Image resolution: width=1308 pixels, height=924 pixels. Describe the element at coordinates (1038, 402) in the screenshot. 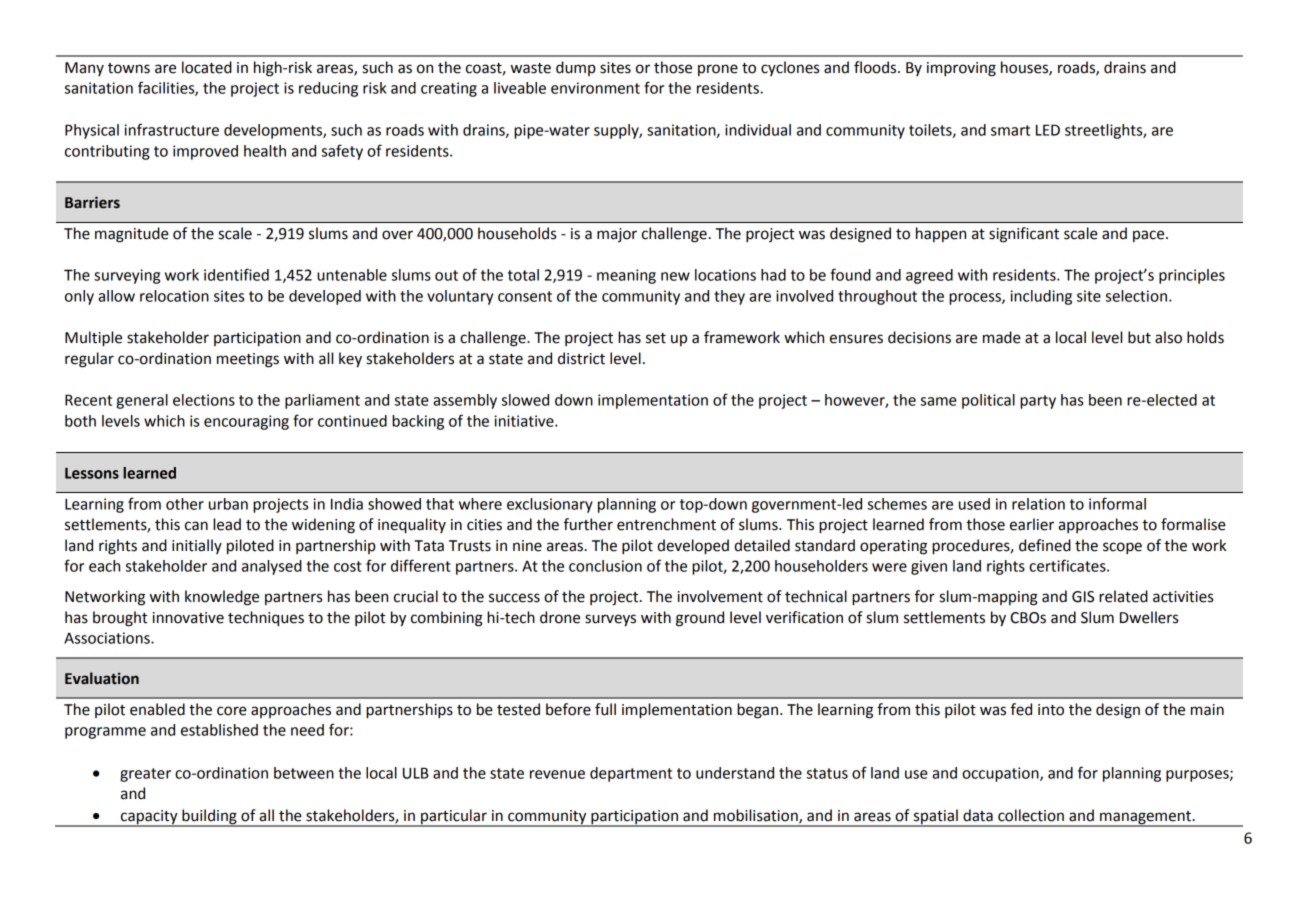

I see `party` at that location.
